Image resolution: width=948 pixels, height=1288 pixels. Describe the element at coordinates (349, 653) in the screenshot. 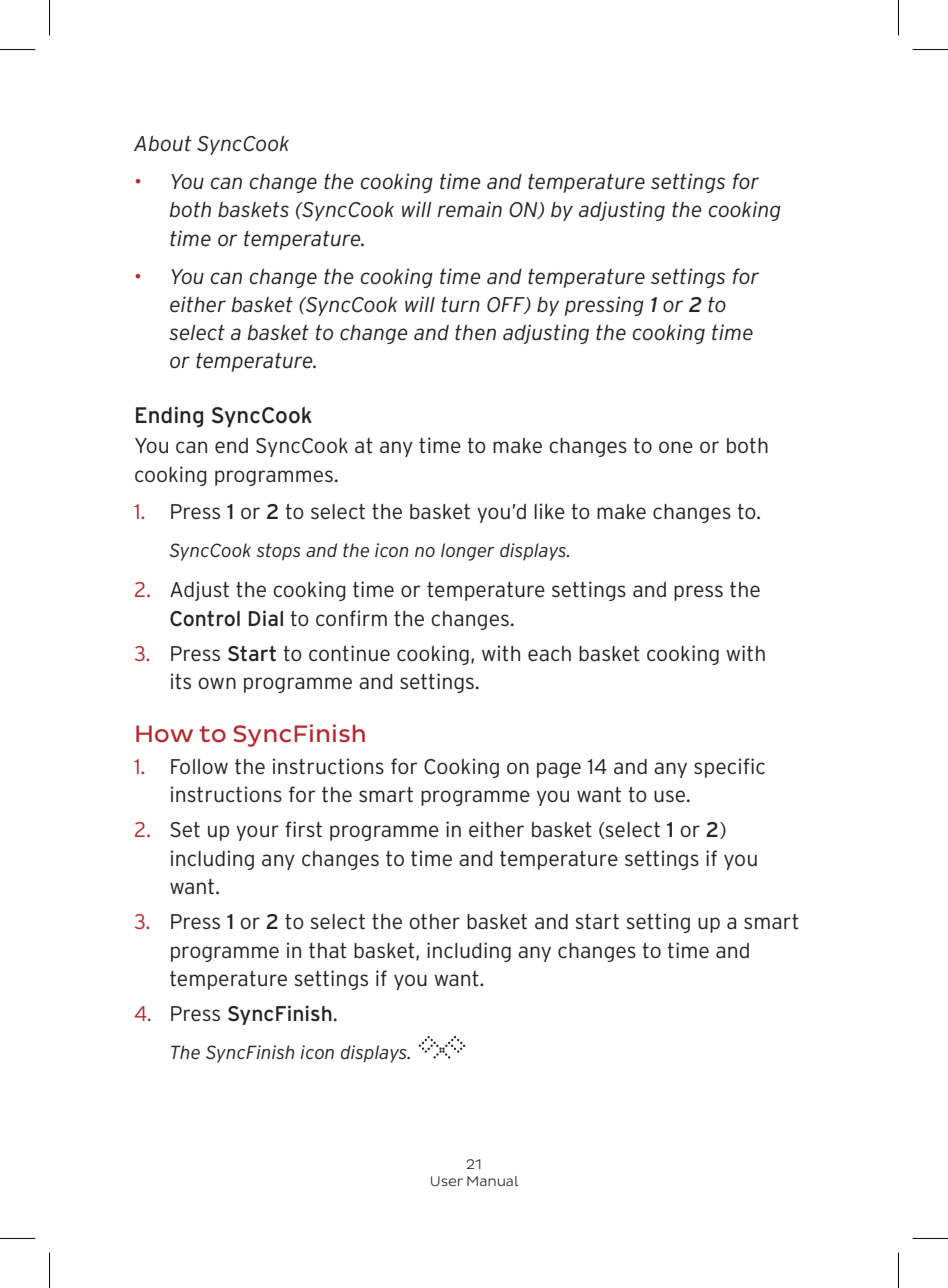

I see `continue` at that location.
